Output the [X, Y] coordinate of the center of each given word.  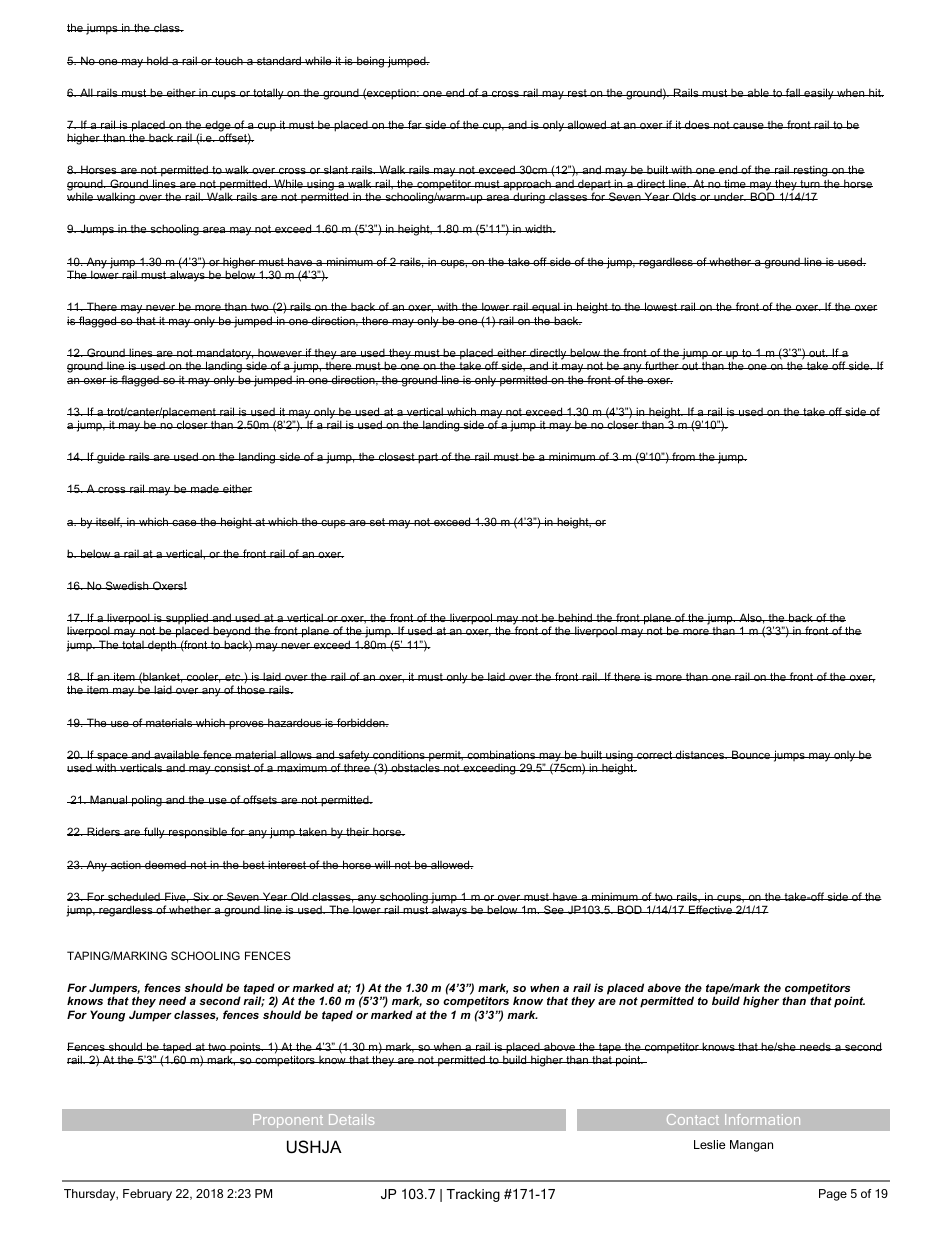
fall [793, 92]
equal [546, 308]
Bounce [751, 754]
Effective [710, 909]
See [554, 909]
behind [575, 617]
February [147, 1195]
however [280, 353]
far [415, 124]
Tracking [473, 1195]
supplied [187, 619]
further [662, 365]
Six [201, 896]
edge [218, 127]
